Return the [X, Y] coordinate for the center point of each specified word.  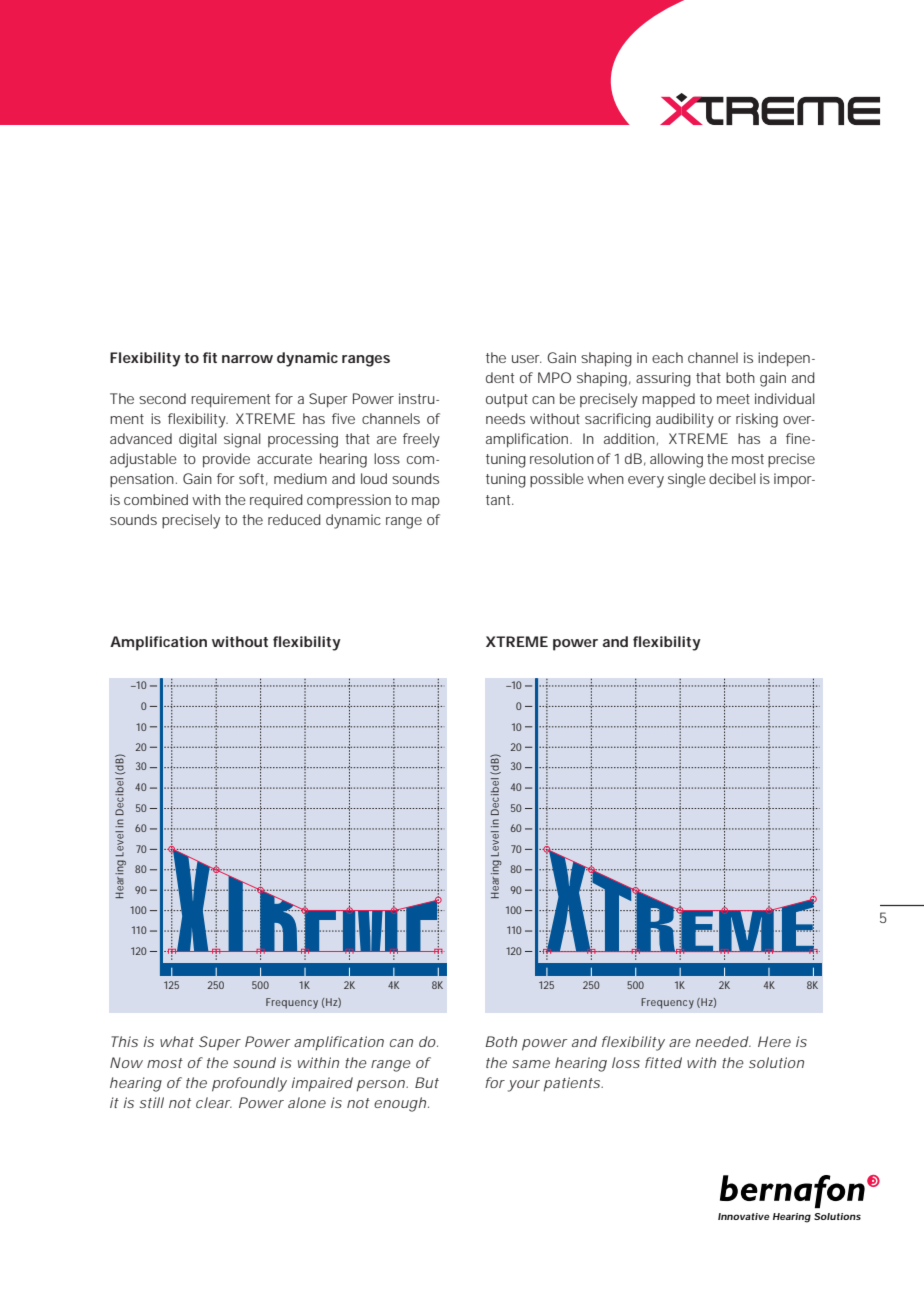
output [507, 401]
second [162, 398]
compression [349, 501]
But [427, 1082]
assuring [663, 379]
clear [214, 1102]
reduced [294, 519]
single [687, 480]
